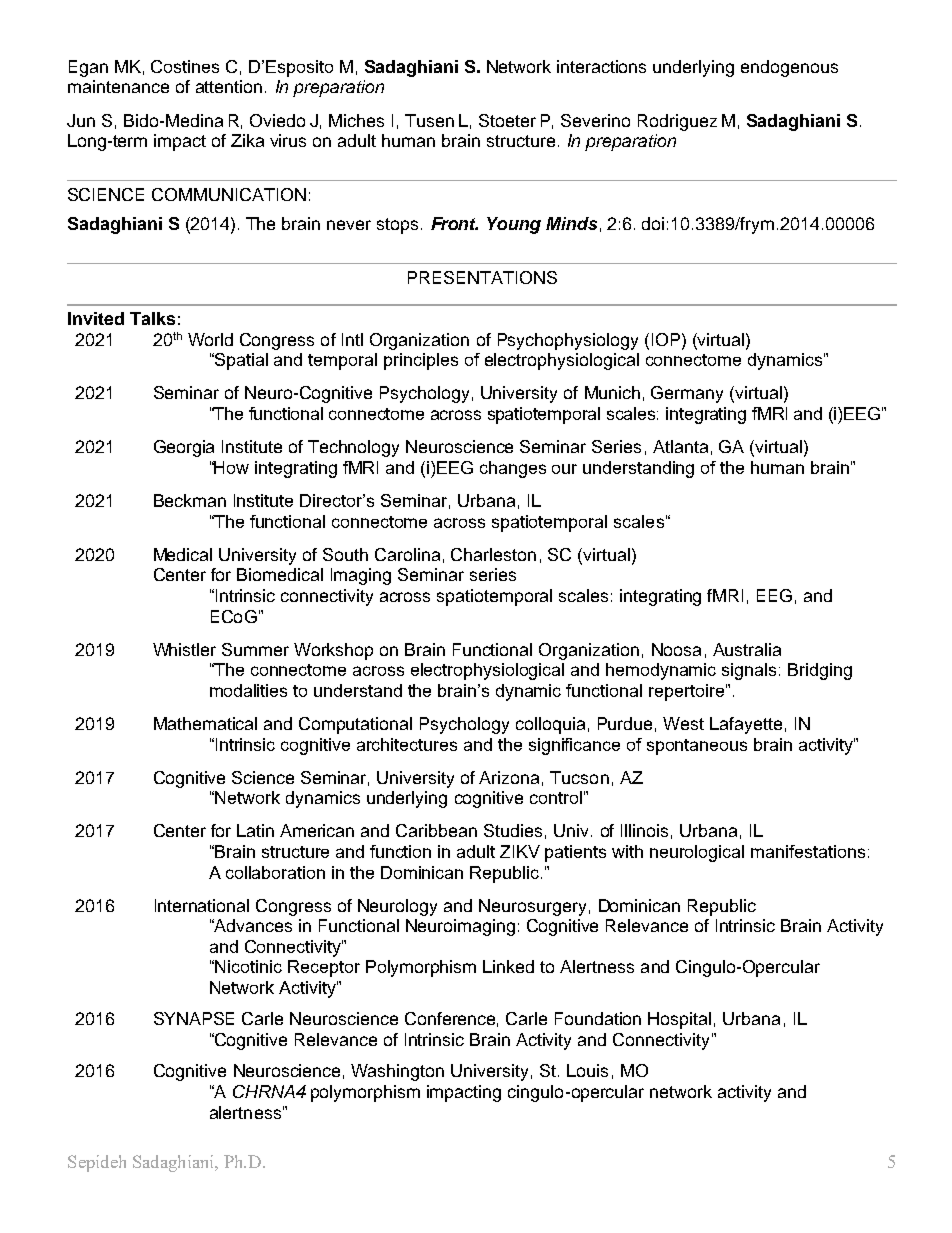 This screenshot has height=1233, width=952. What do you see at coordinates (194, 1018) in the screenshot?
I see `SYNAPSE` at bounding box center [194, 1018].
